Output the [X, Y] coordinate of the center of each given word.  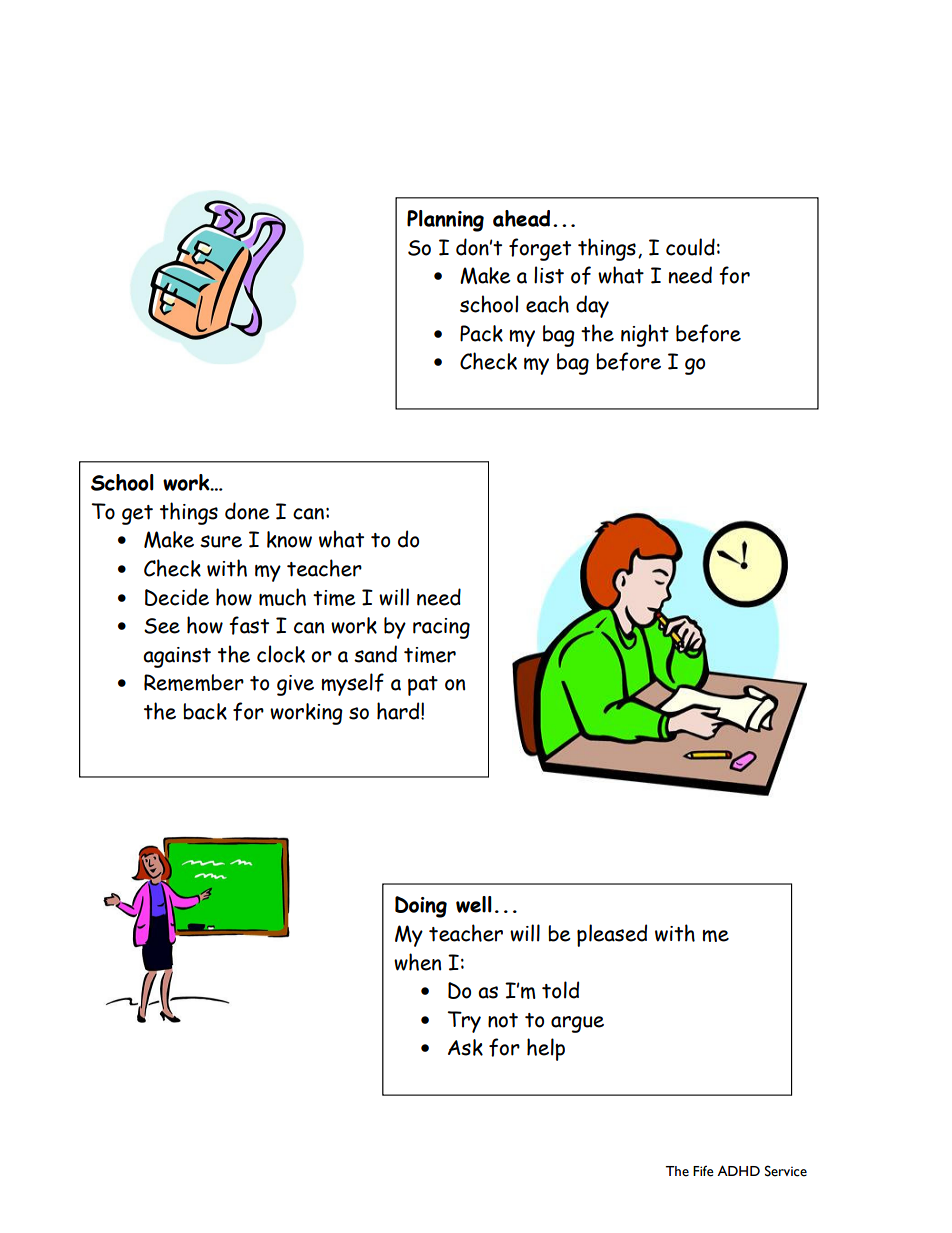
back [205, 711]
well [474, 904]
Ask [465, 1047]
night [645, 335]
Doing [421, 907]
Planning [445, 221]
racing [441, 628]
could [690, 247]
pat [423, 686]
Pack [481, 333]
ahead [521, 218]
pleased [612, 935]
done [247, 511]
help [546, 1049]
